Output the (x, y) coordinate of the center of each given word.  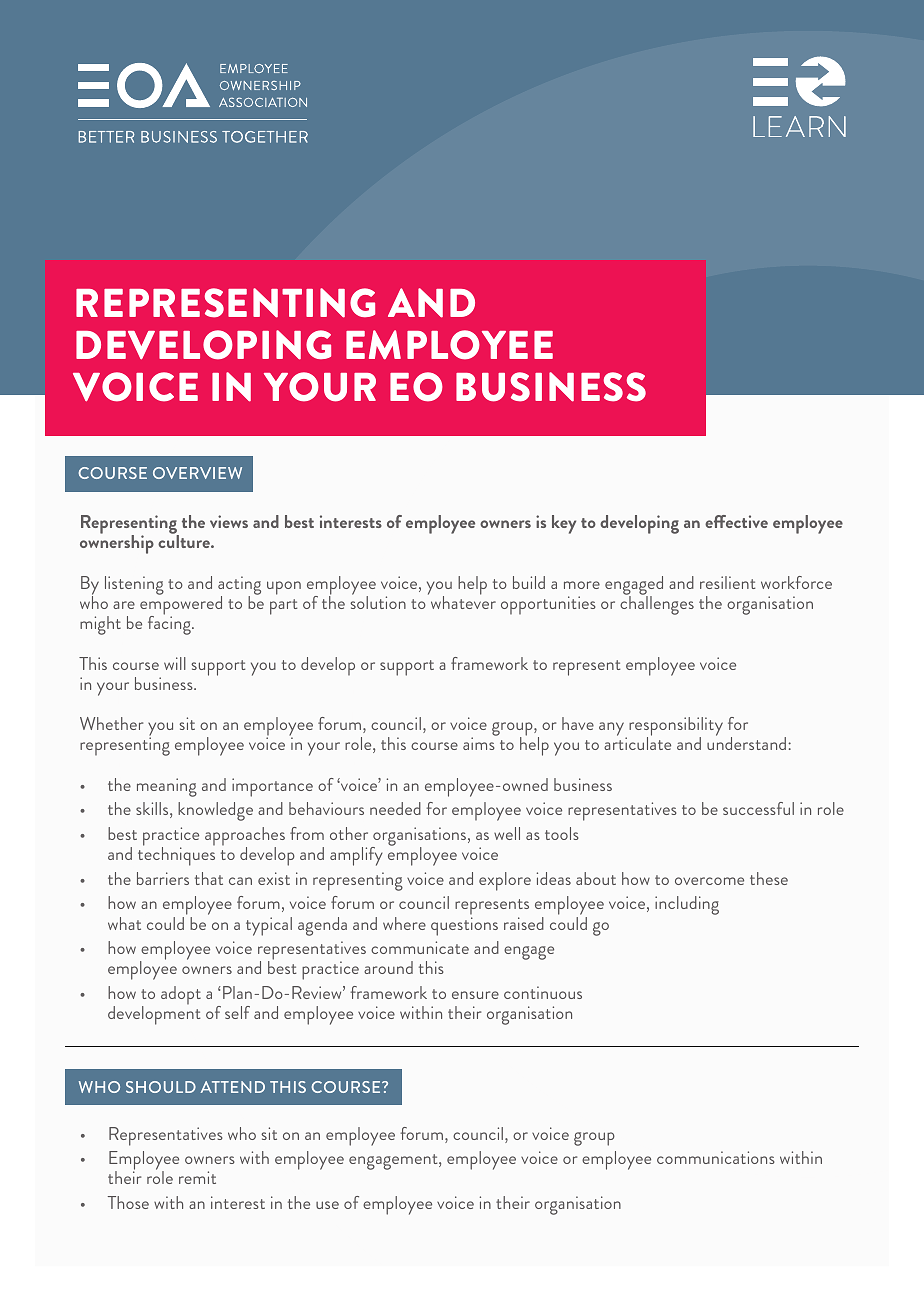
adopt (181, 995)
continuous (543, 992)
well (507, 833)
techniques (176, 855)
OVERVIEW (197, 473)
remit (197, 1177)
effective (736, 521)
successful (758, 808)
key (564, 524)
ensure (475, 995)
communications (716, 1157)
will (175, 663)
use (327, 1205)
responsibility (676, 728)
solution (378, 601)
